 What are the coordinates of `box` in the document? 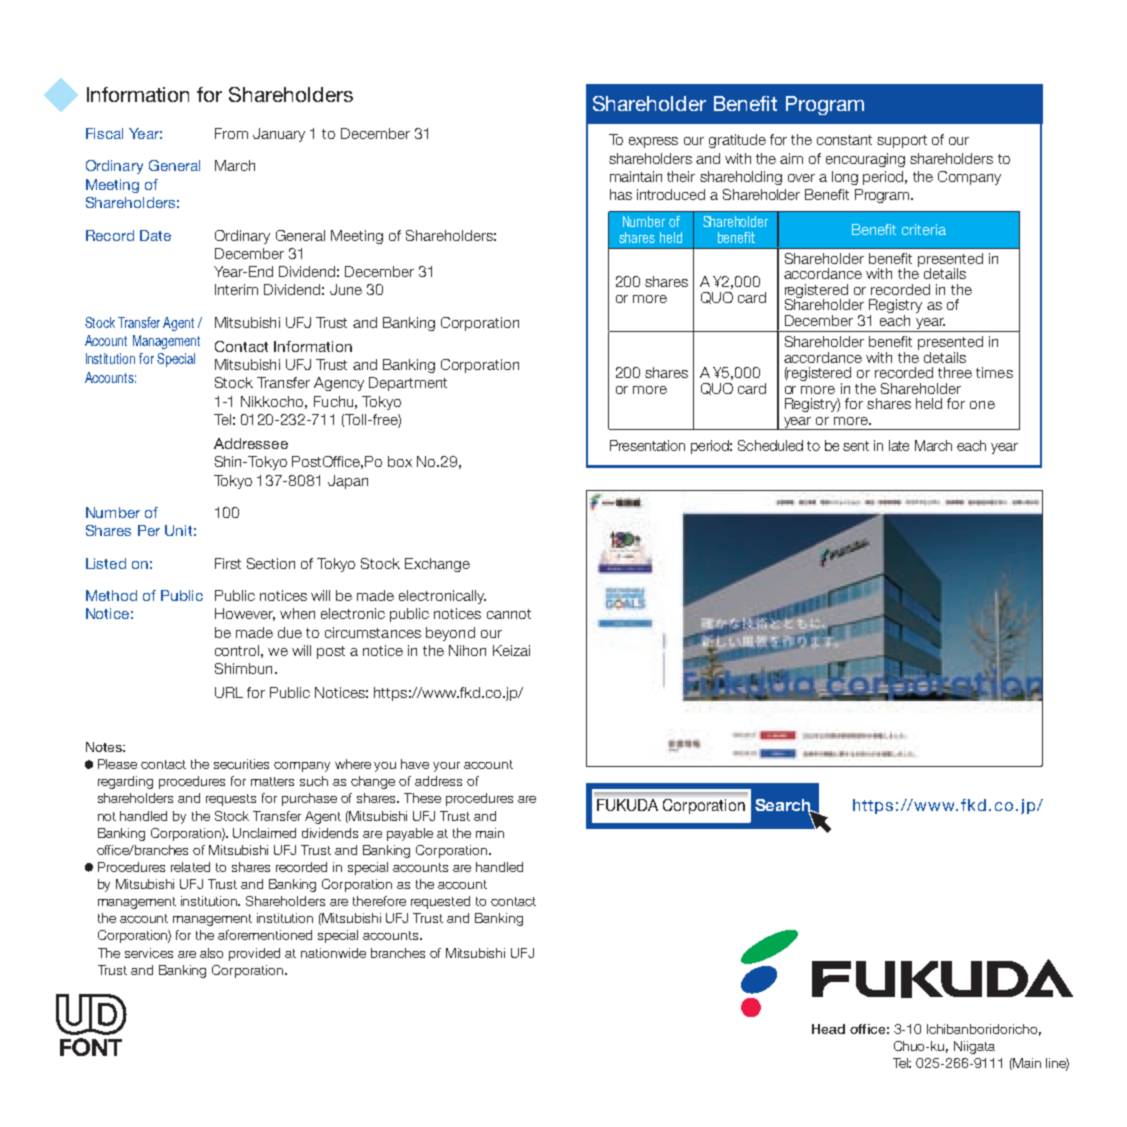 It's located at (400, 461).
